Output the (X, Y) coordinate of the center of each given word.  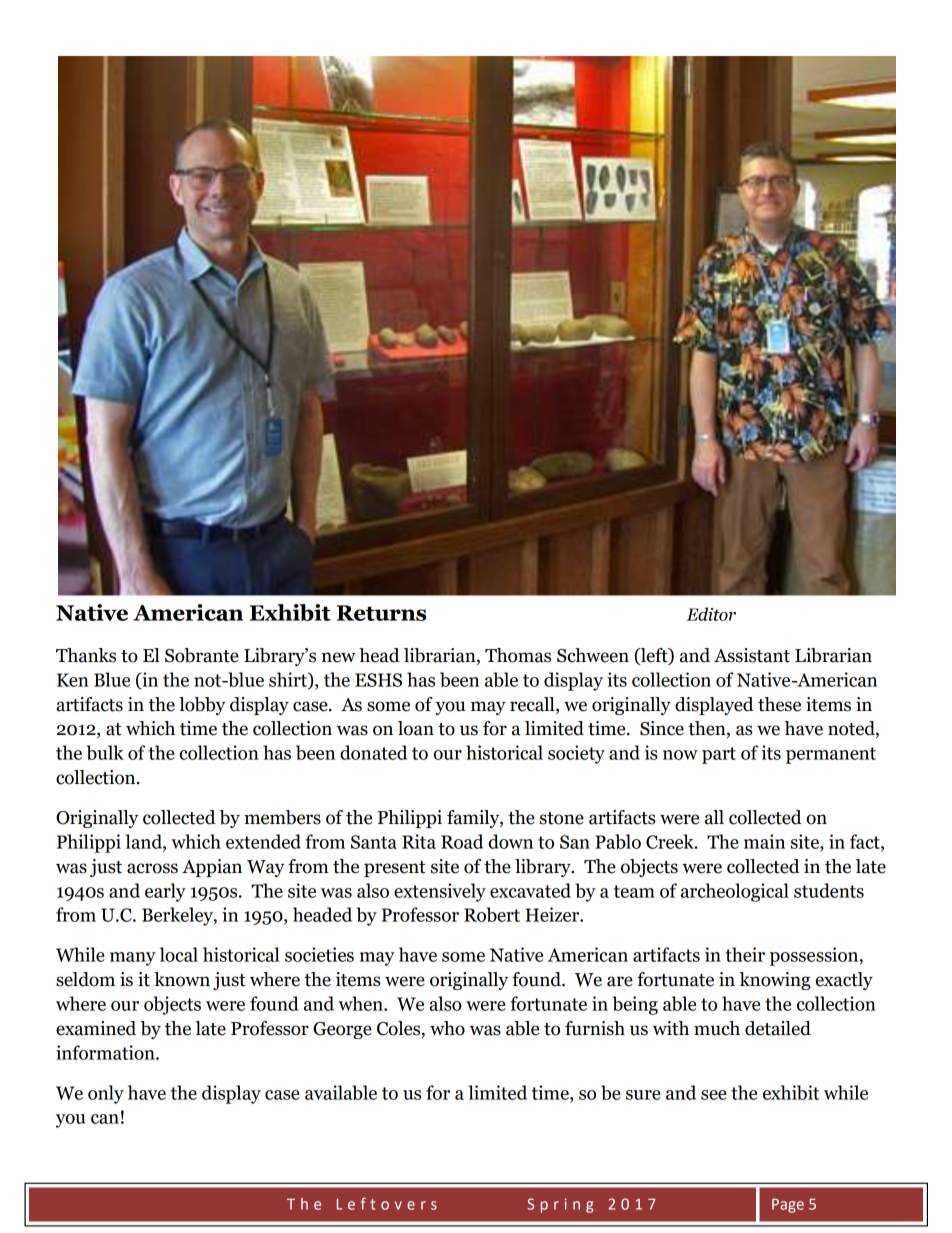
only (106, 1094)
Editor (711, 614)
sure (643, 1095)
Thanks (86, 655)
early (165, 892)
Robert (492, 914)
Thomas (518, 655)
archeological (735, 892)
